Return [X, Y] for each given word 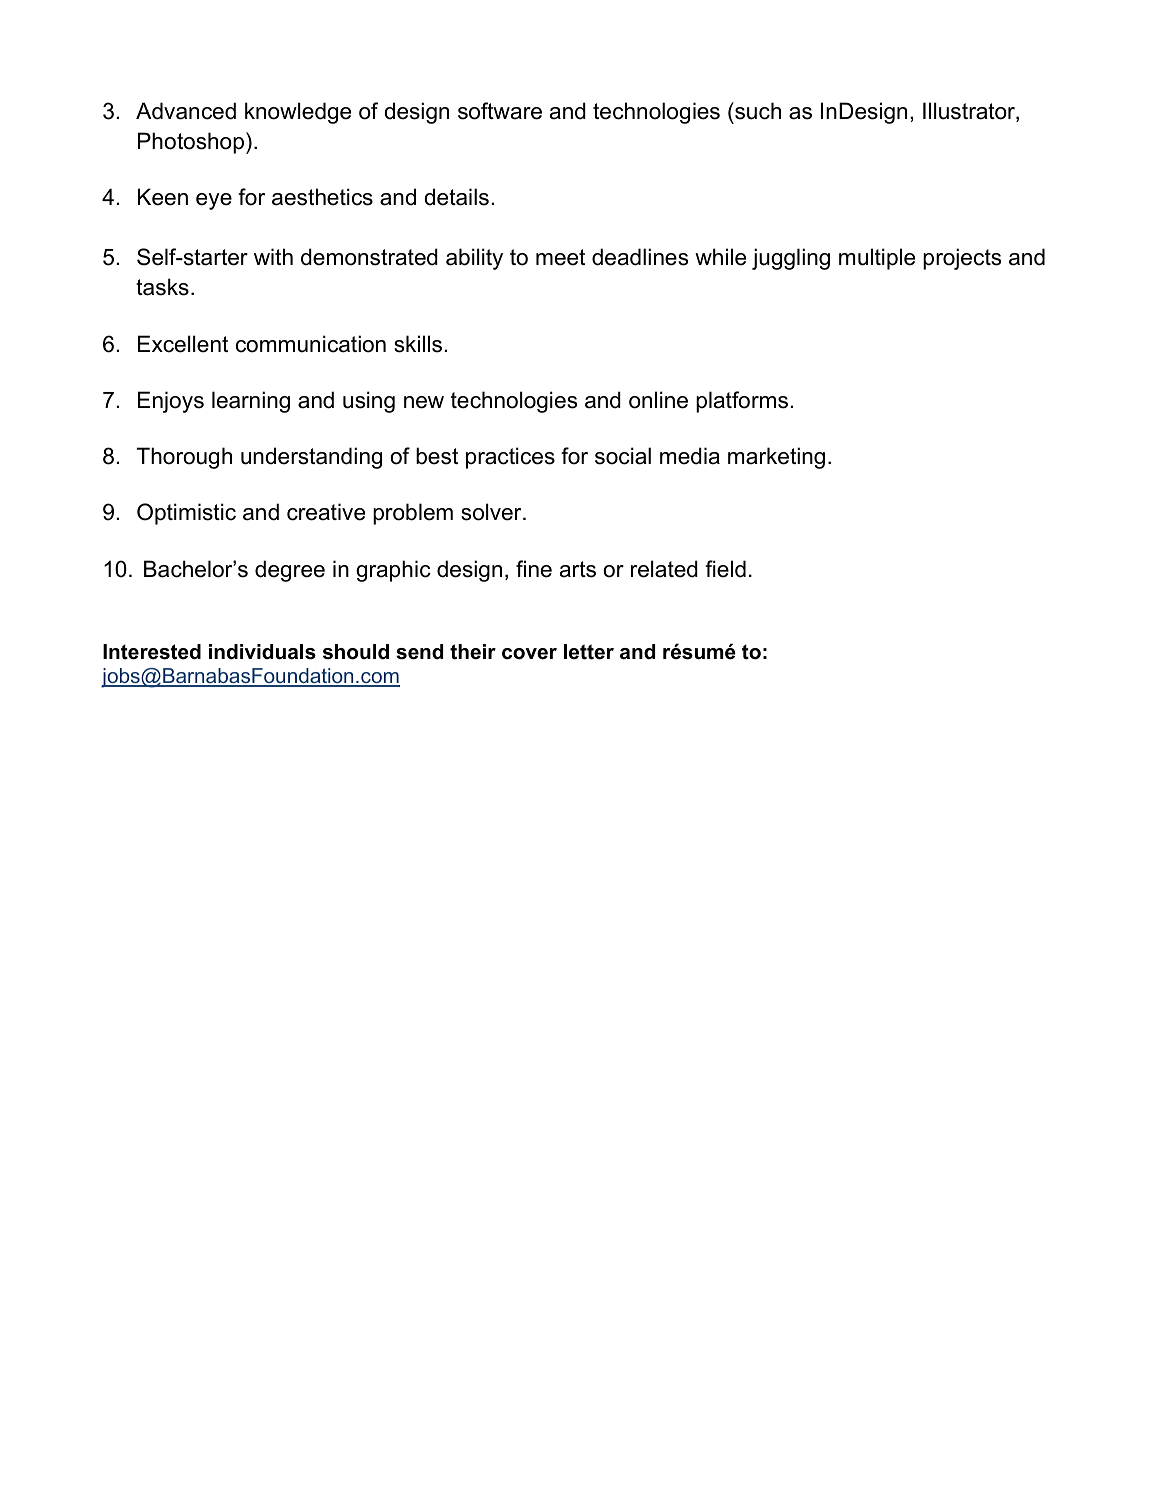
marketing [776, 458]
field [725, 569]
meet [560, 257]
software [500, 111]
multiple [877, 259]
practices [510, 458]
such [757, 111]
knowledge [298, 113]
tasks [162, 287]
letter [589, 652]
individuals [262, 652]
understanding [311, 458]
